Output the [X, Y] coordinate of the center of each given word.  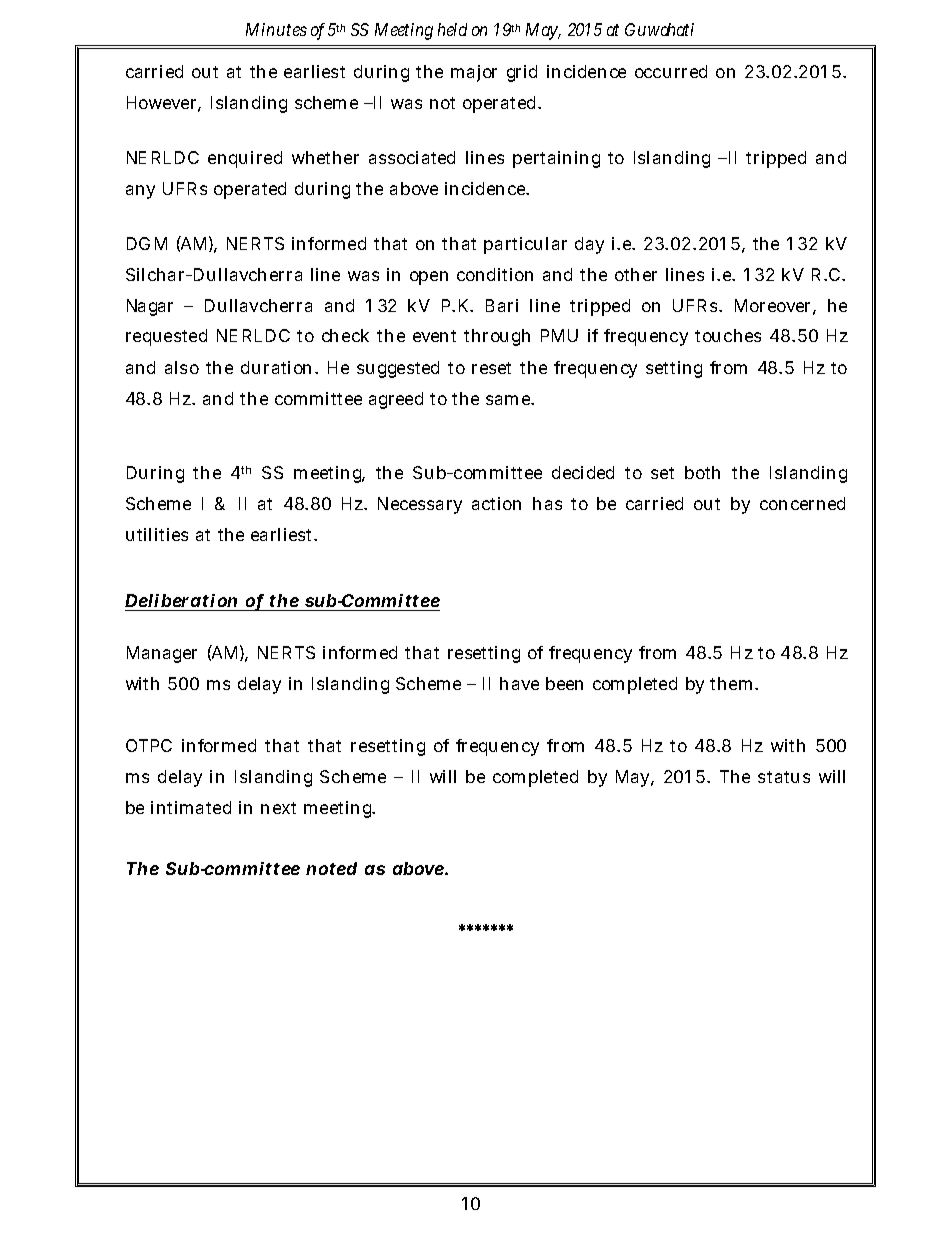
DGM [147, 243]
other [636, 274]
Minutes [276, 29]
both [702, 472]
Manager [162, 654]
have [519, 683]
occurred [671, 71]
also [182, 367]
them [731, 683]
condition [495, 274]
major [474, 73]
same [509, 400]
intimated [191, 807]
